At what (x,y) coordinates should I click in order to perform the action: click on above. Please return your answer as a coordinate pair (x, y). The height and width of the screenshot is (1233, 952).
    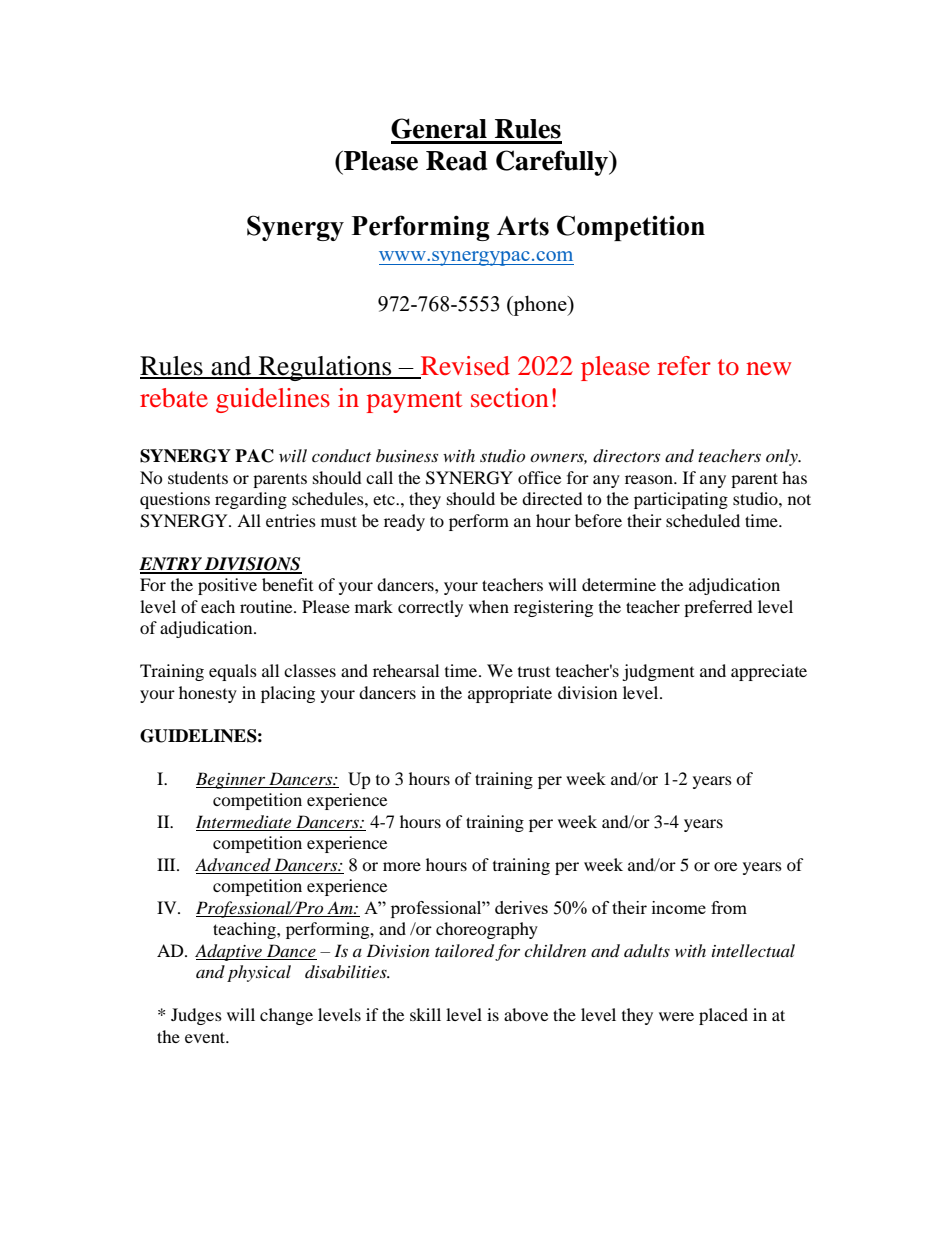
    Looking at the image, I should click on (526, 1014).
